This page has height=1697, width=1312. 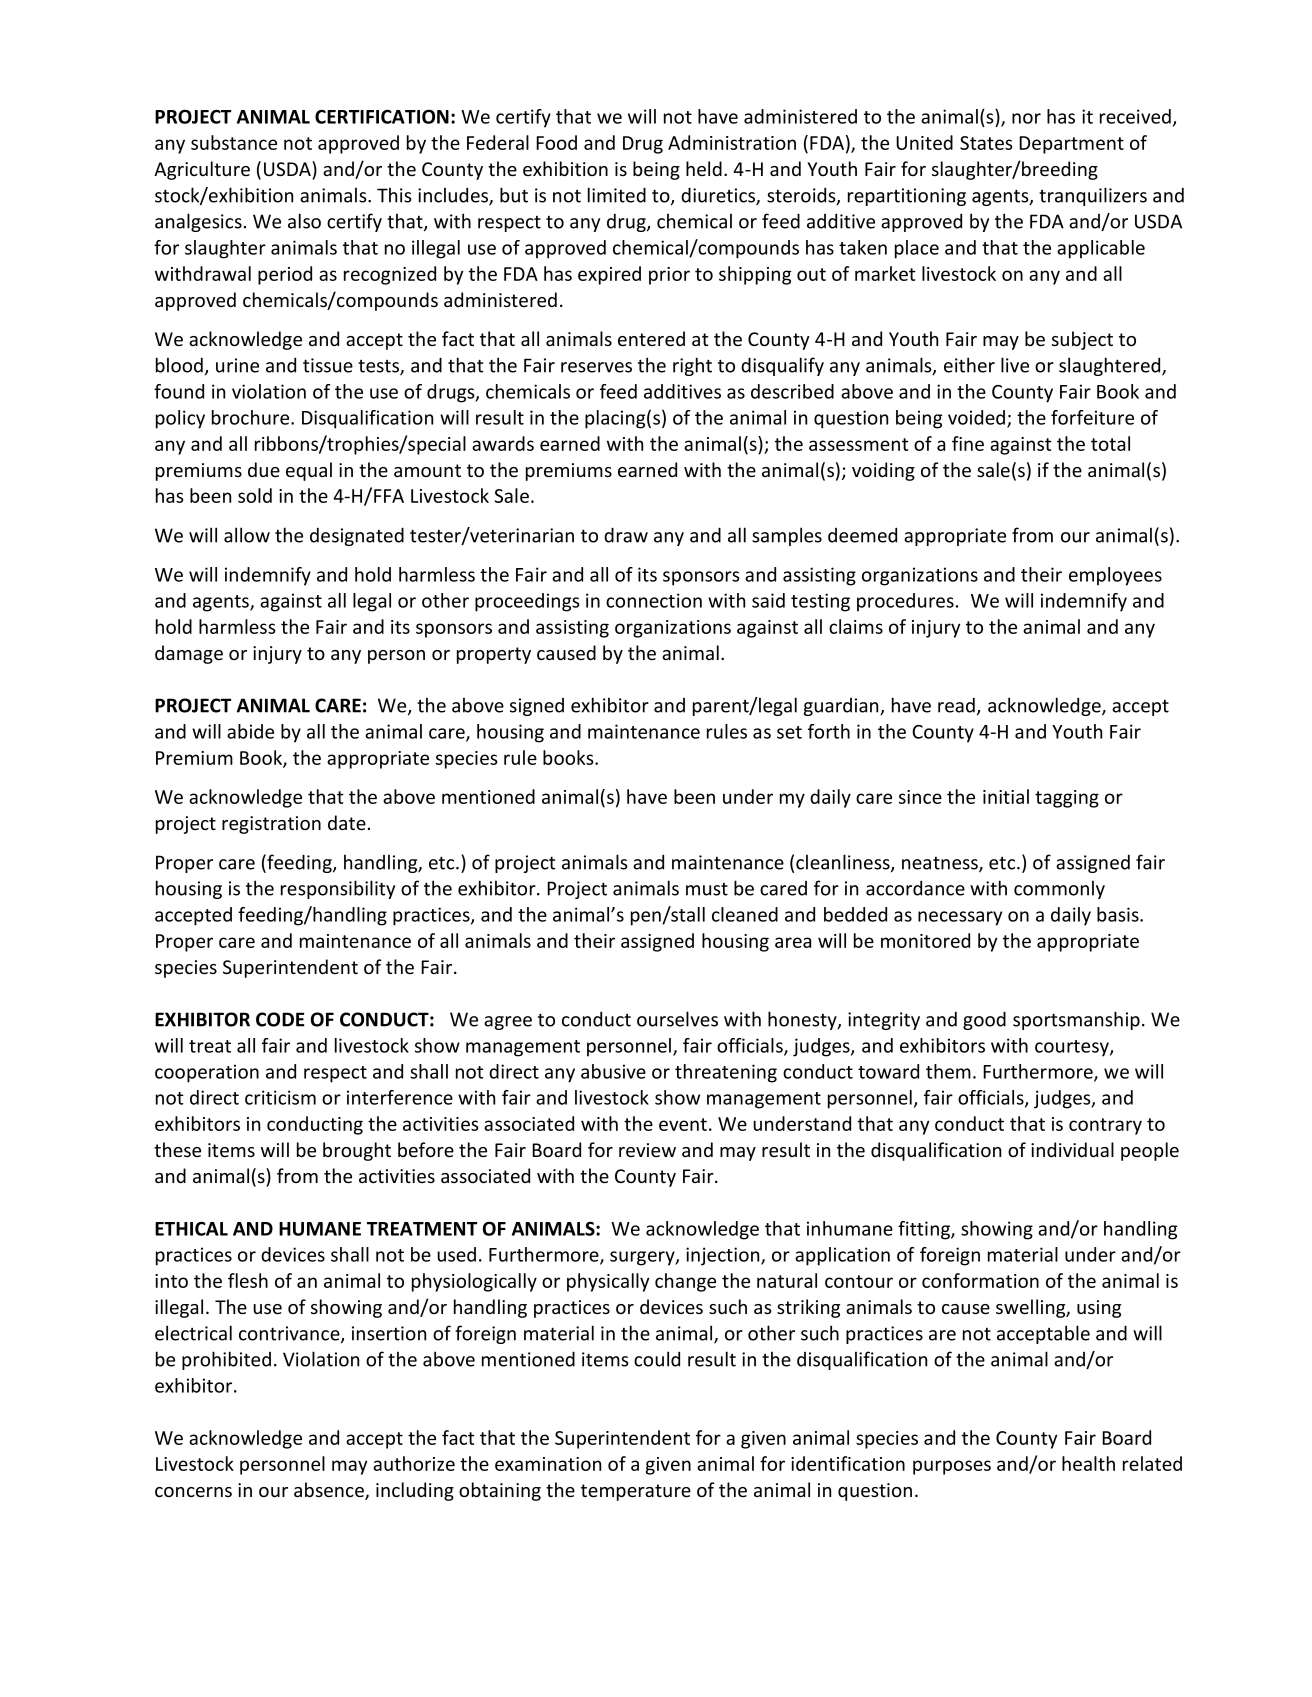 What do you see at coordinates (1071, 145) in the page?
I see `Department` at bounding box center [1071, 145].
